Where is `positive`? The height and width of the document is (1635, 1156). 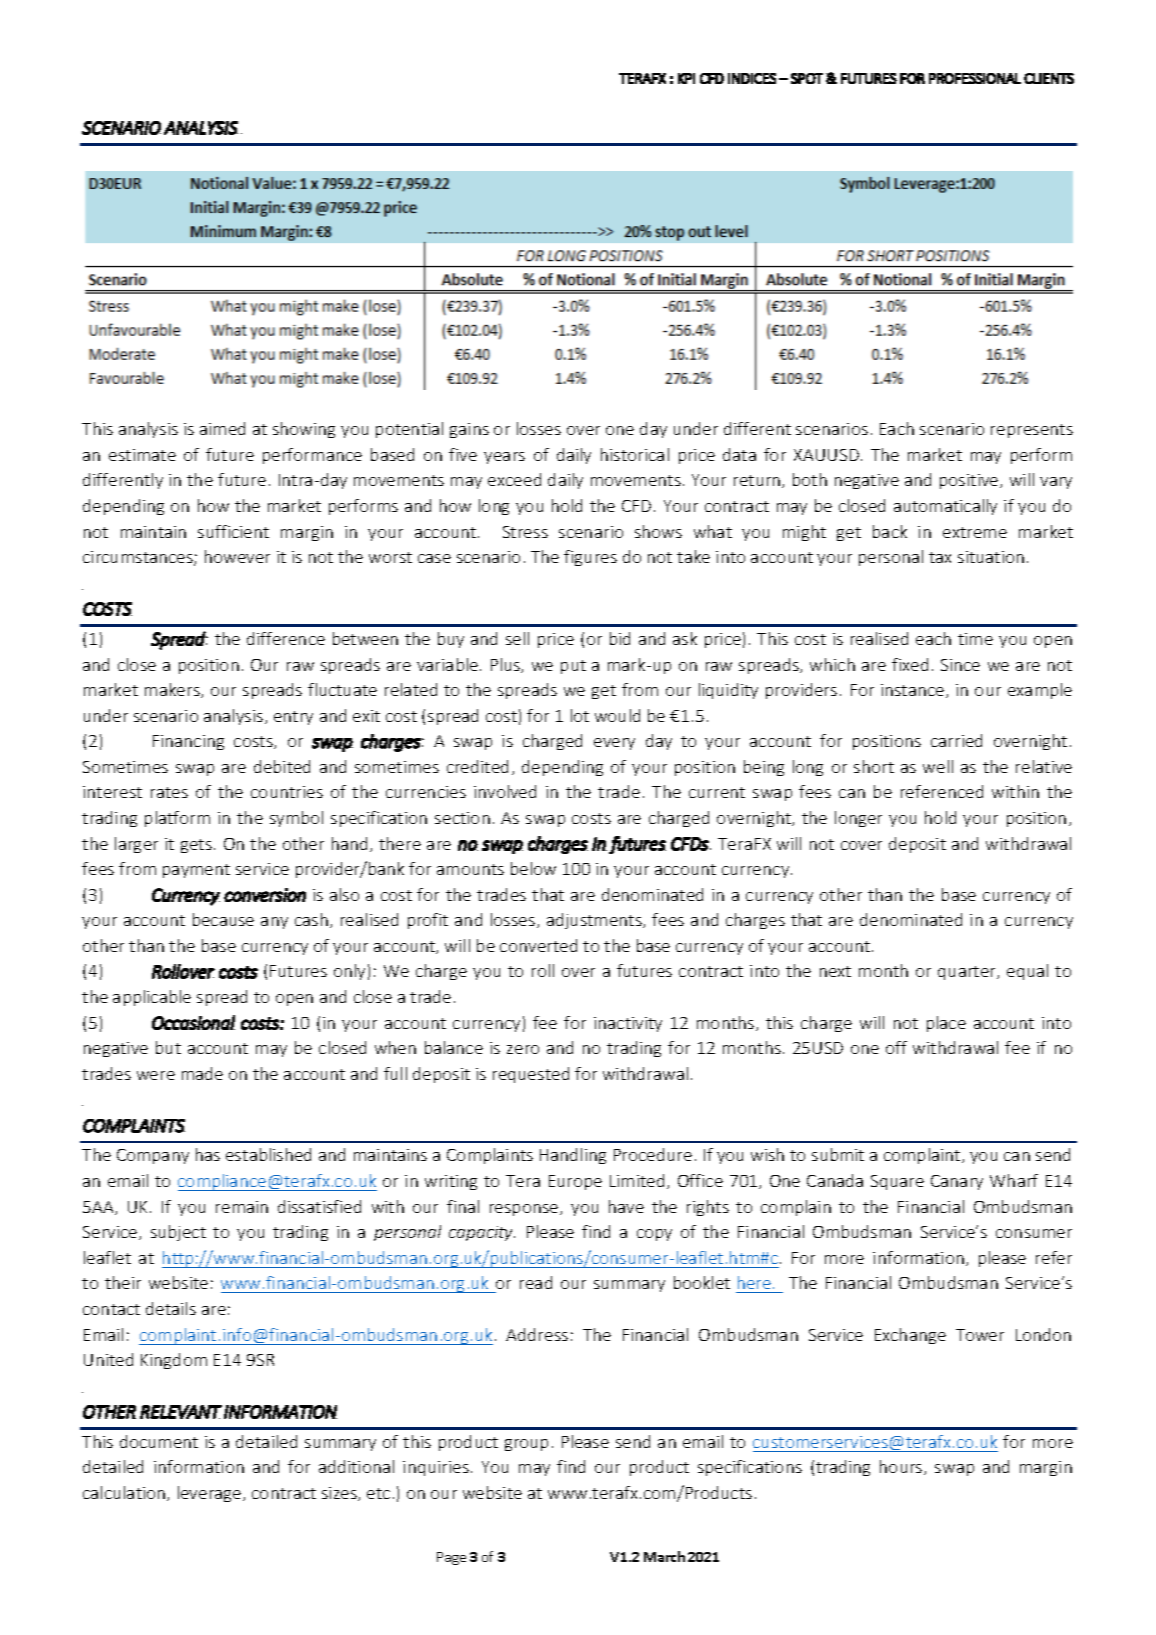
positive is located at coordinates (970, 481).
